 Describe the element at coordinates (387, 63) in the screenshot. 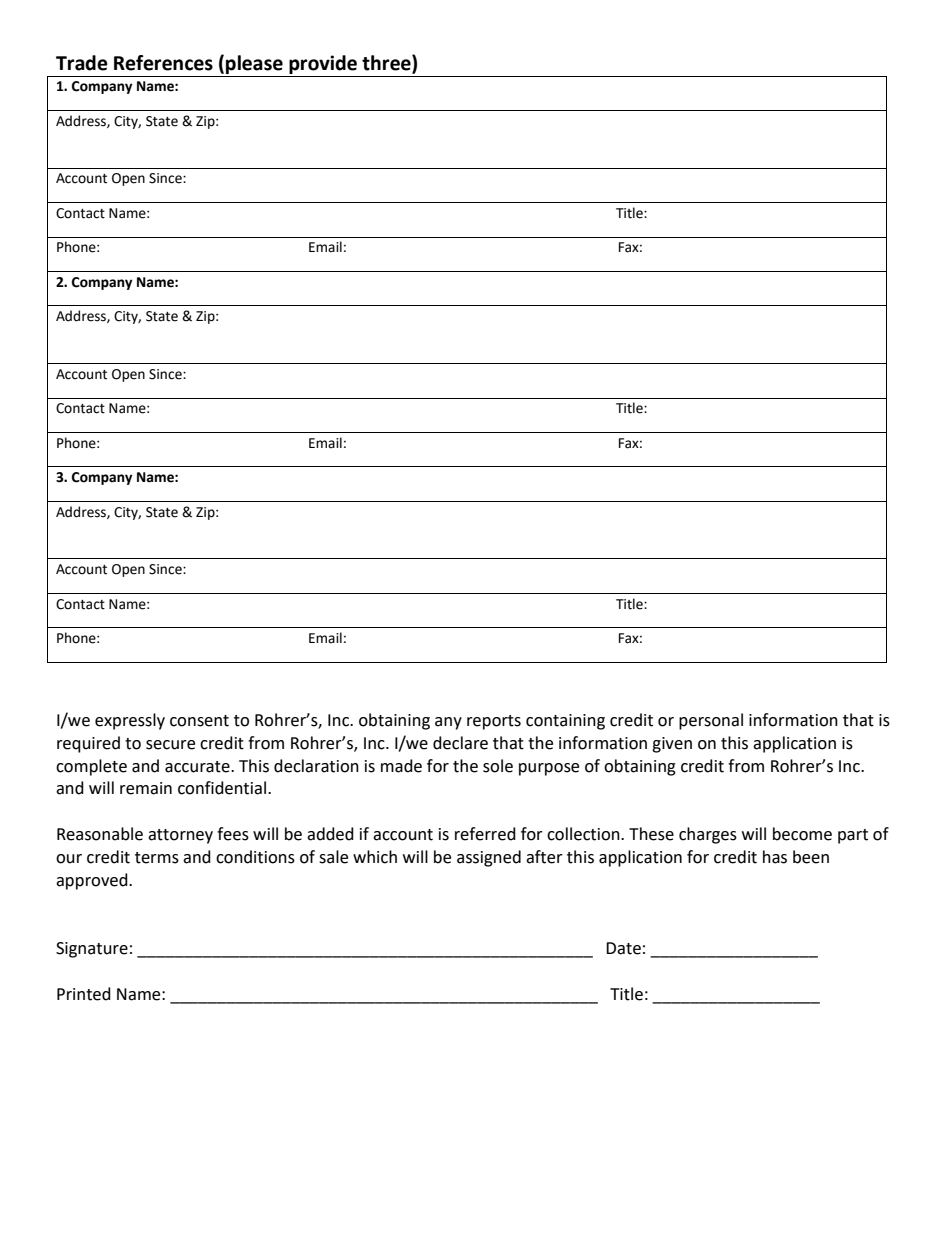

I see `three` at that location.
